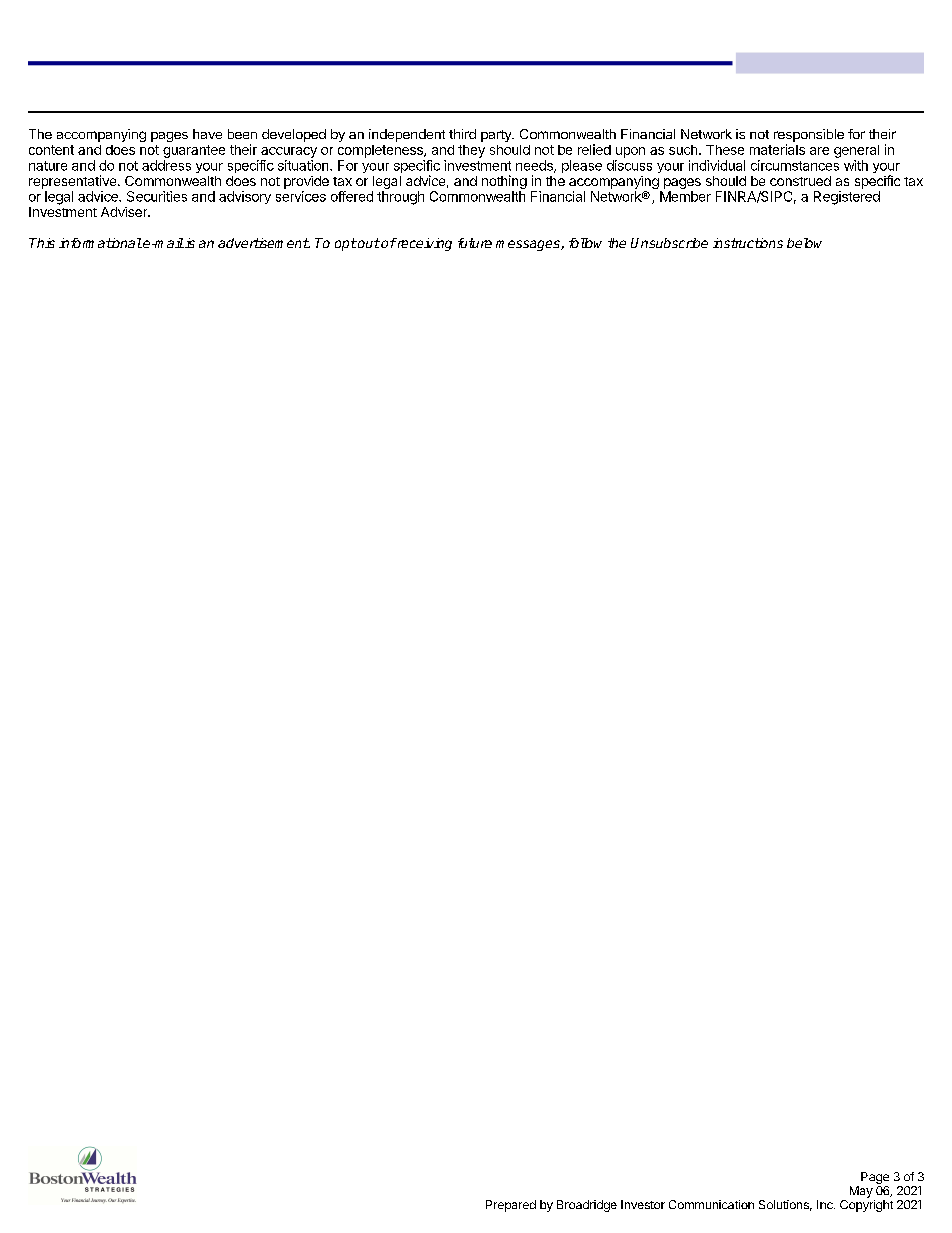  I want to click on receiving, so click(423, 244).
